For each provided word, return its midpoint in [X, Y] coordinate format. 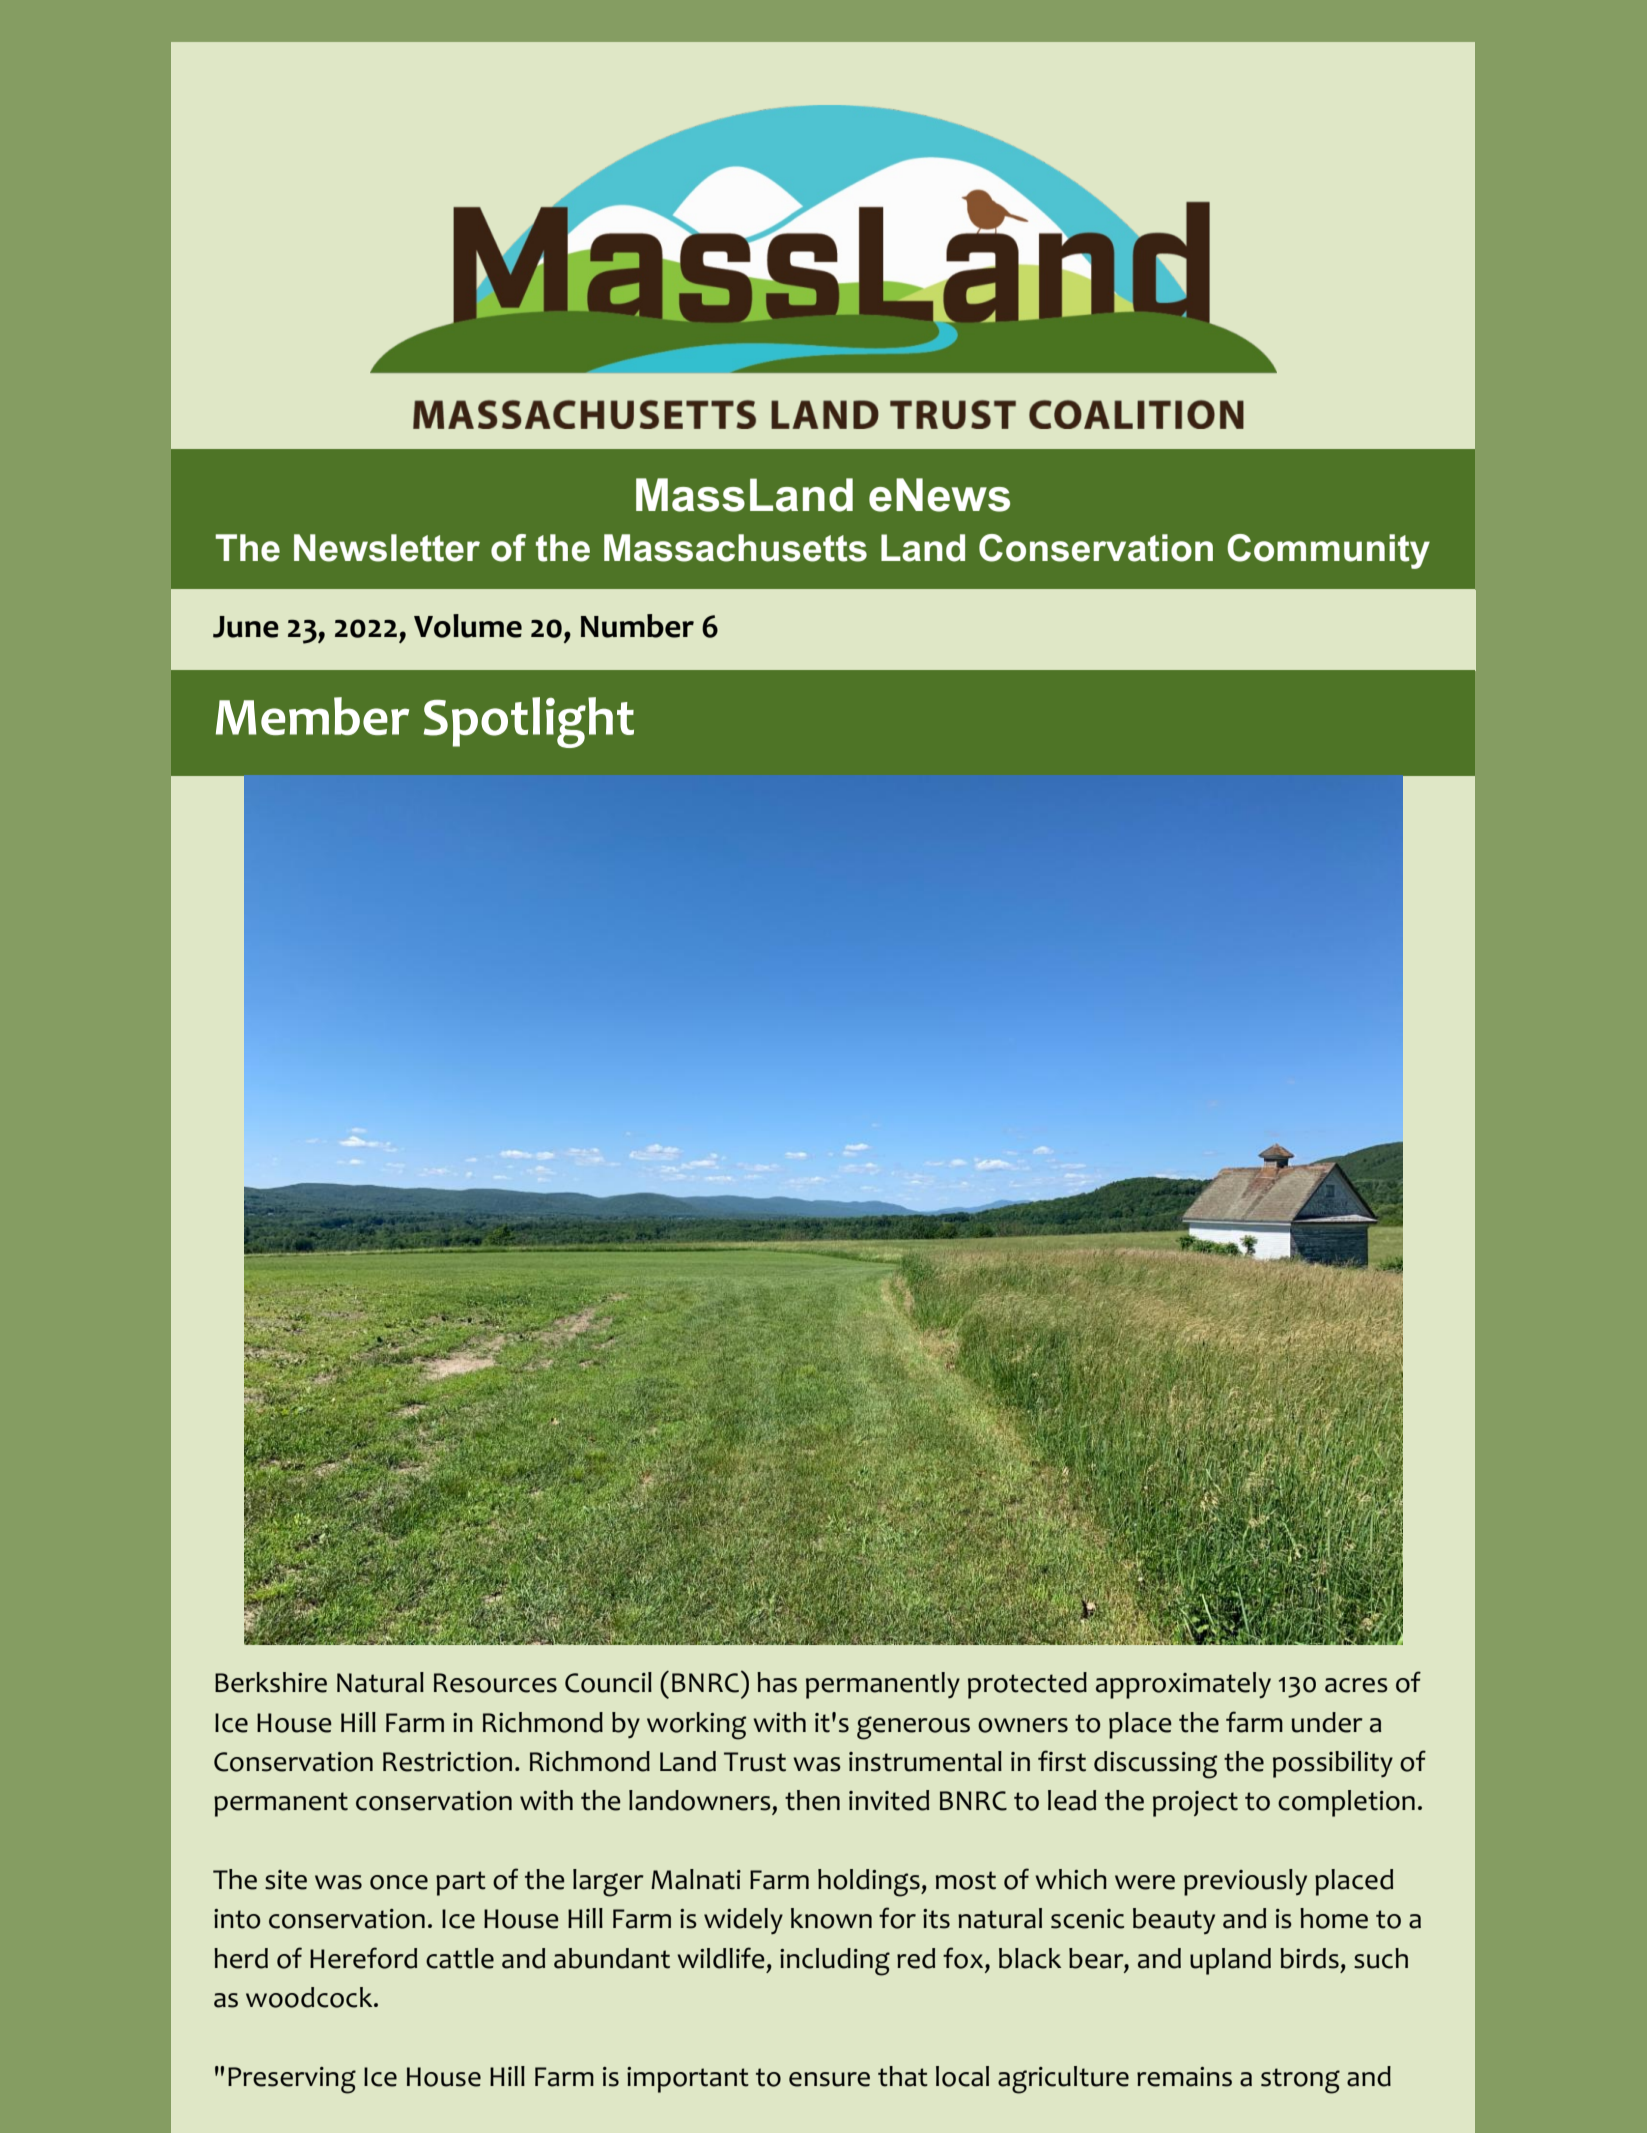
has [777, 1682]
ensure [829, 2079]
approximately [1183, 1685]
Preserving [292, 2080]
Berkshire [271, 1682]
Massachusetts [735, 548]
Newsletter [387, 548]
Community [1328, 551]
